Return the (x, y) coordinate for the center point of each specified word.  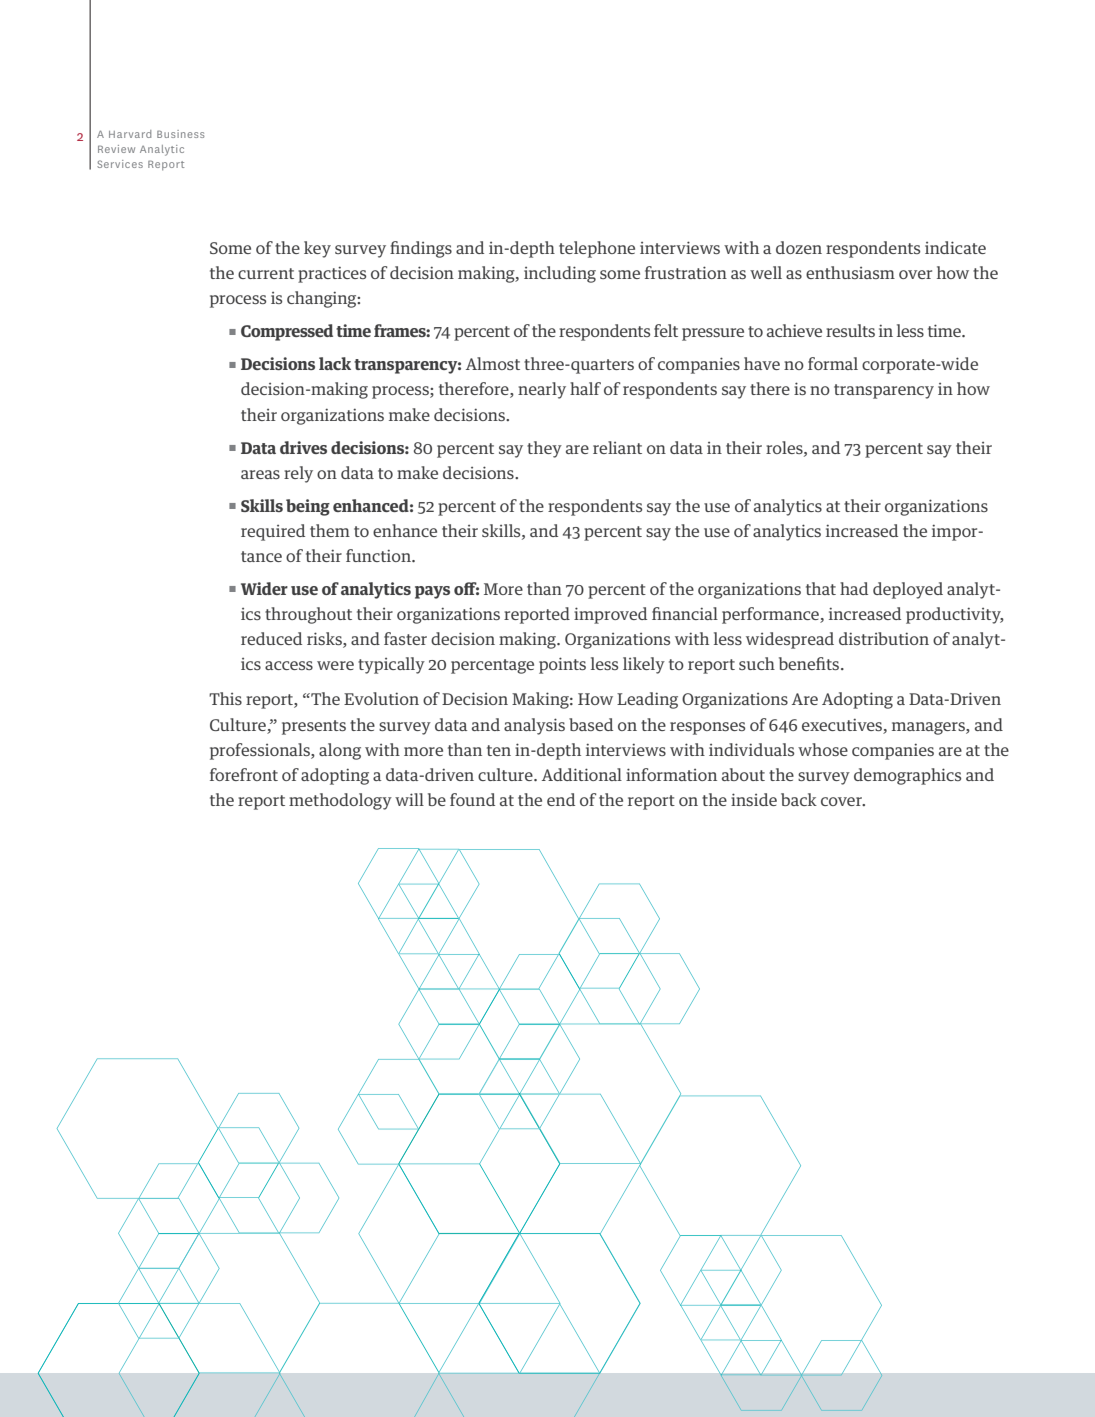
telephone (597, 249)
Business (180, 134)
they (544, 449)
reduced (271, 638)
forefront (244, 774)
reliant (617, 447)
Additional (582, 774)
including (560, 274)
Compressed (287, 332)
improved (610, 615)
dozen (799, 247)
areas (260, 474)
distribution (884, 638)
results (850, 330)
